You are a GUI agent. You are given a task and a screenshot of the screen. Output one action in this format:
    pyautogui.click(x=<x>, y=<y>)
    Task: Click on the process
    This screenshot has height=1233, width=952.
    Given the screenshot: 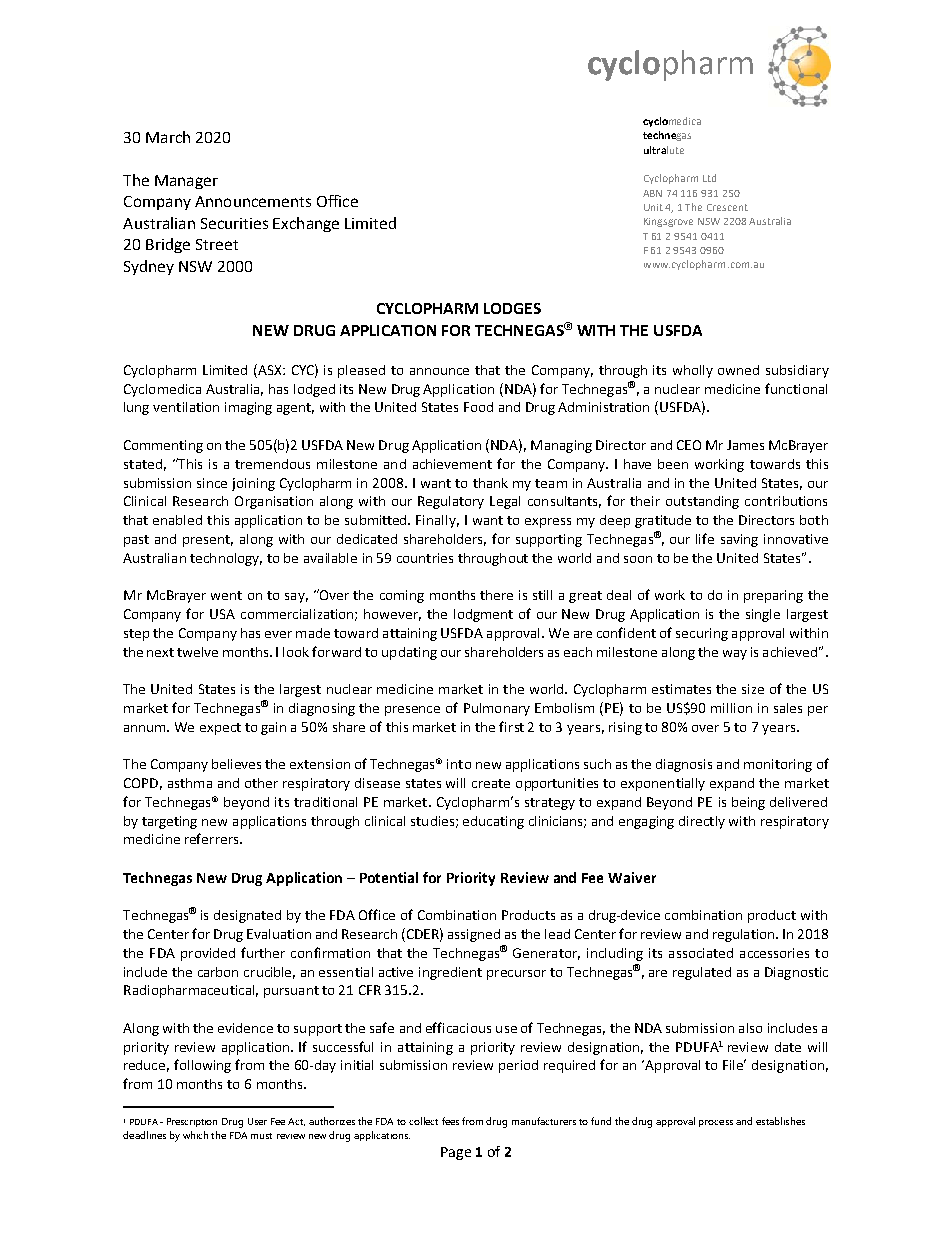 What is the action you would take?
    pyautogui.click(x=716, y=1123)
